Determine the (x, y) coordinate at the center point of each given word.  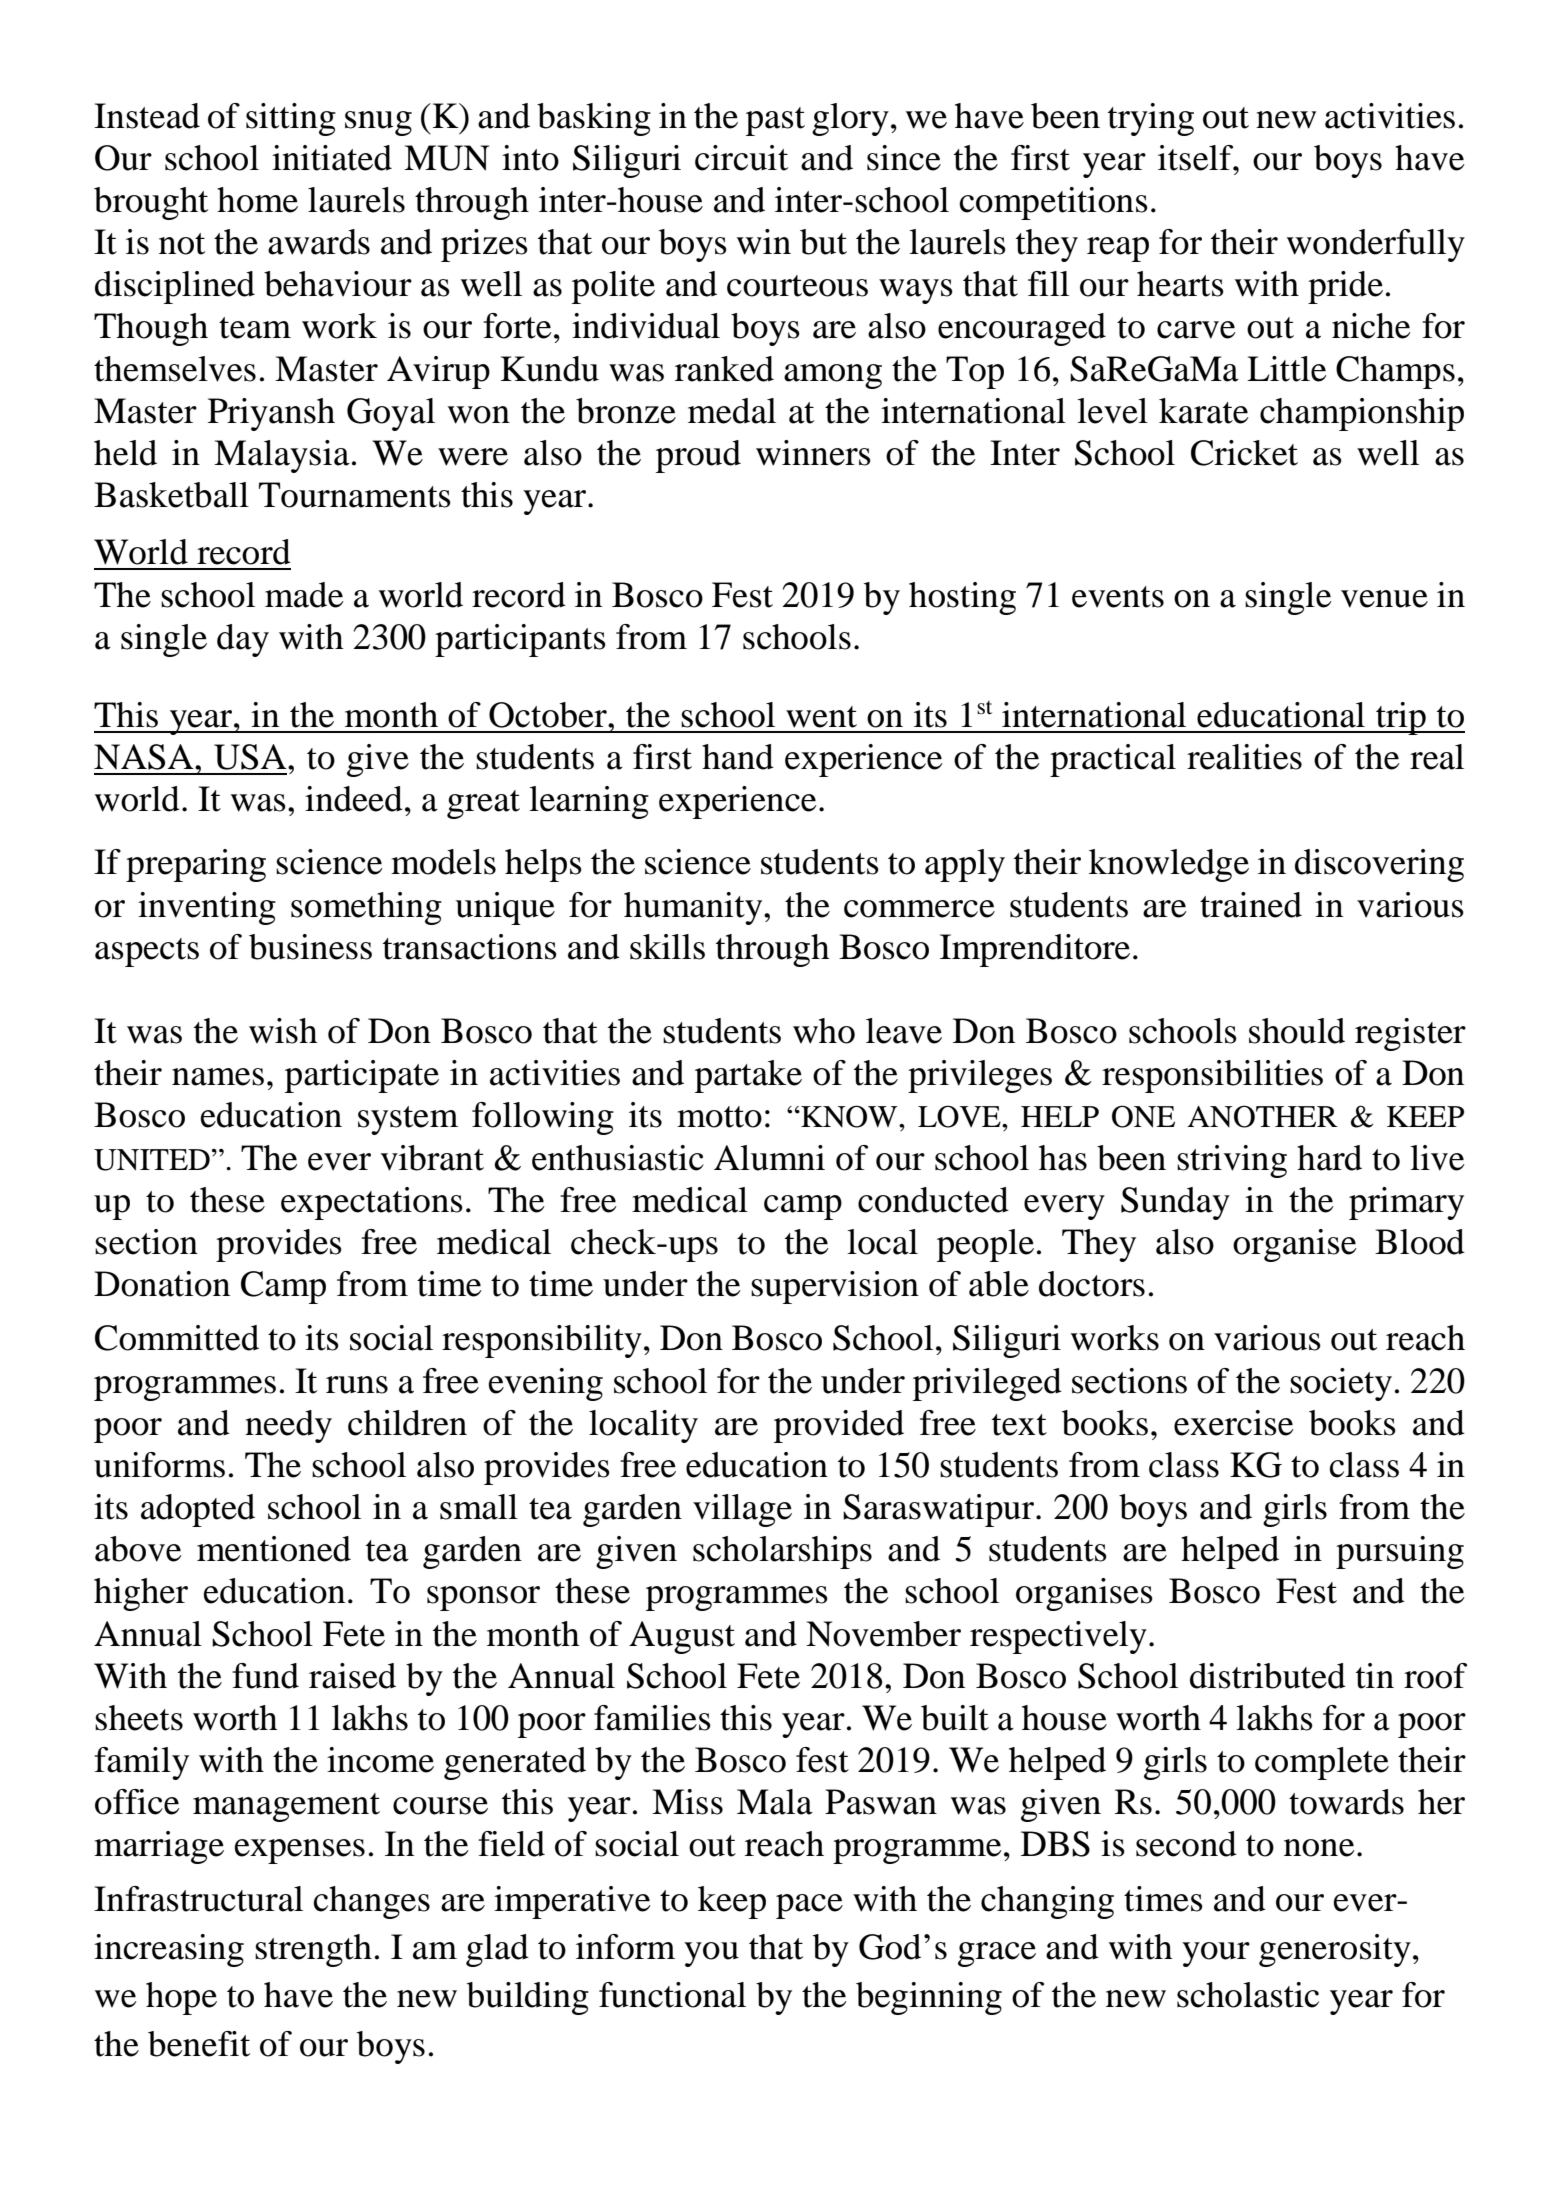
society (1341, 1384)
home (257, 200)
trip (1401, 718)
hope (181, 1998)
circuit (741, 158)
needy (288, 1426)
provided (839, 1426)
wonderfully (1376, 245)
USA (251, 757)
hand (738, 757)
